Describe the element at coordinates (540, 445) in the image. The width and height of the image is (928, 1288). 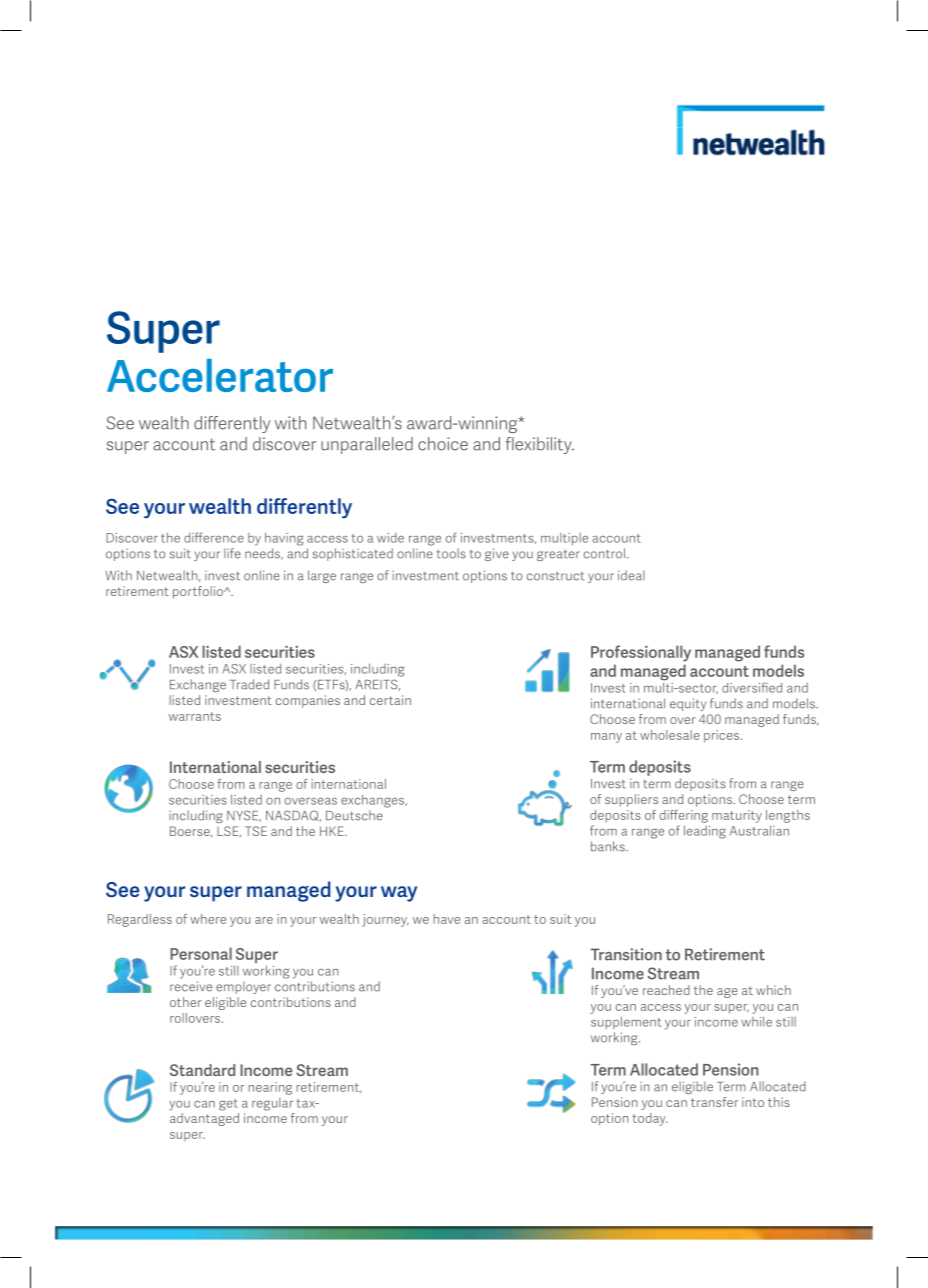
I see `flexibility` at that location.
